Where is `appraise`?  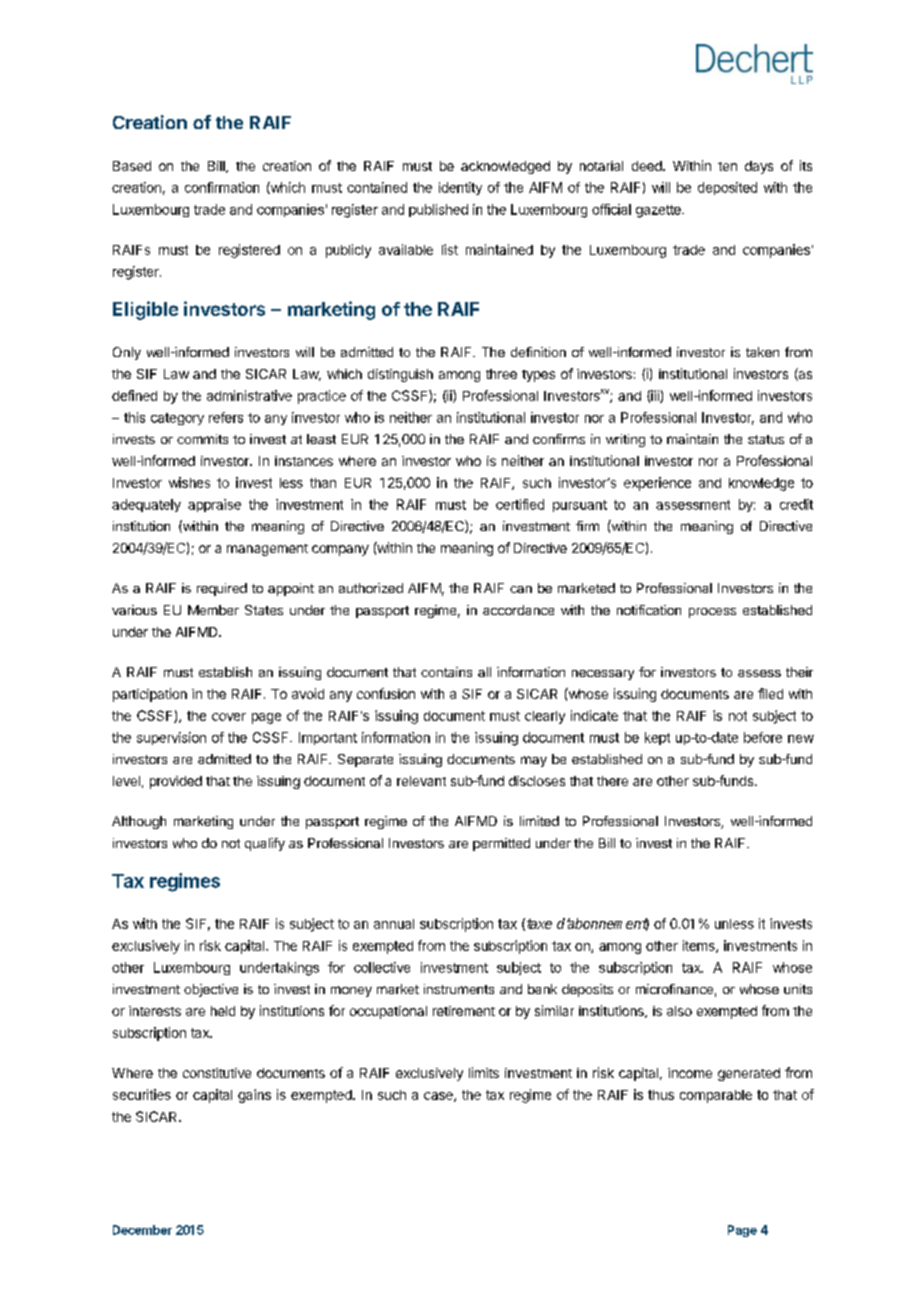
appraise is located at coordinates (214, 505).
